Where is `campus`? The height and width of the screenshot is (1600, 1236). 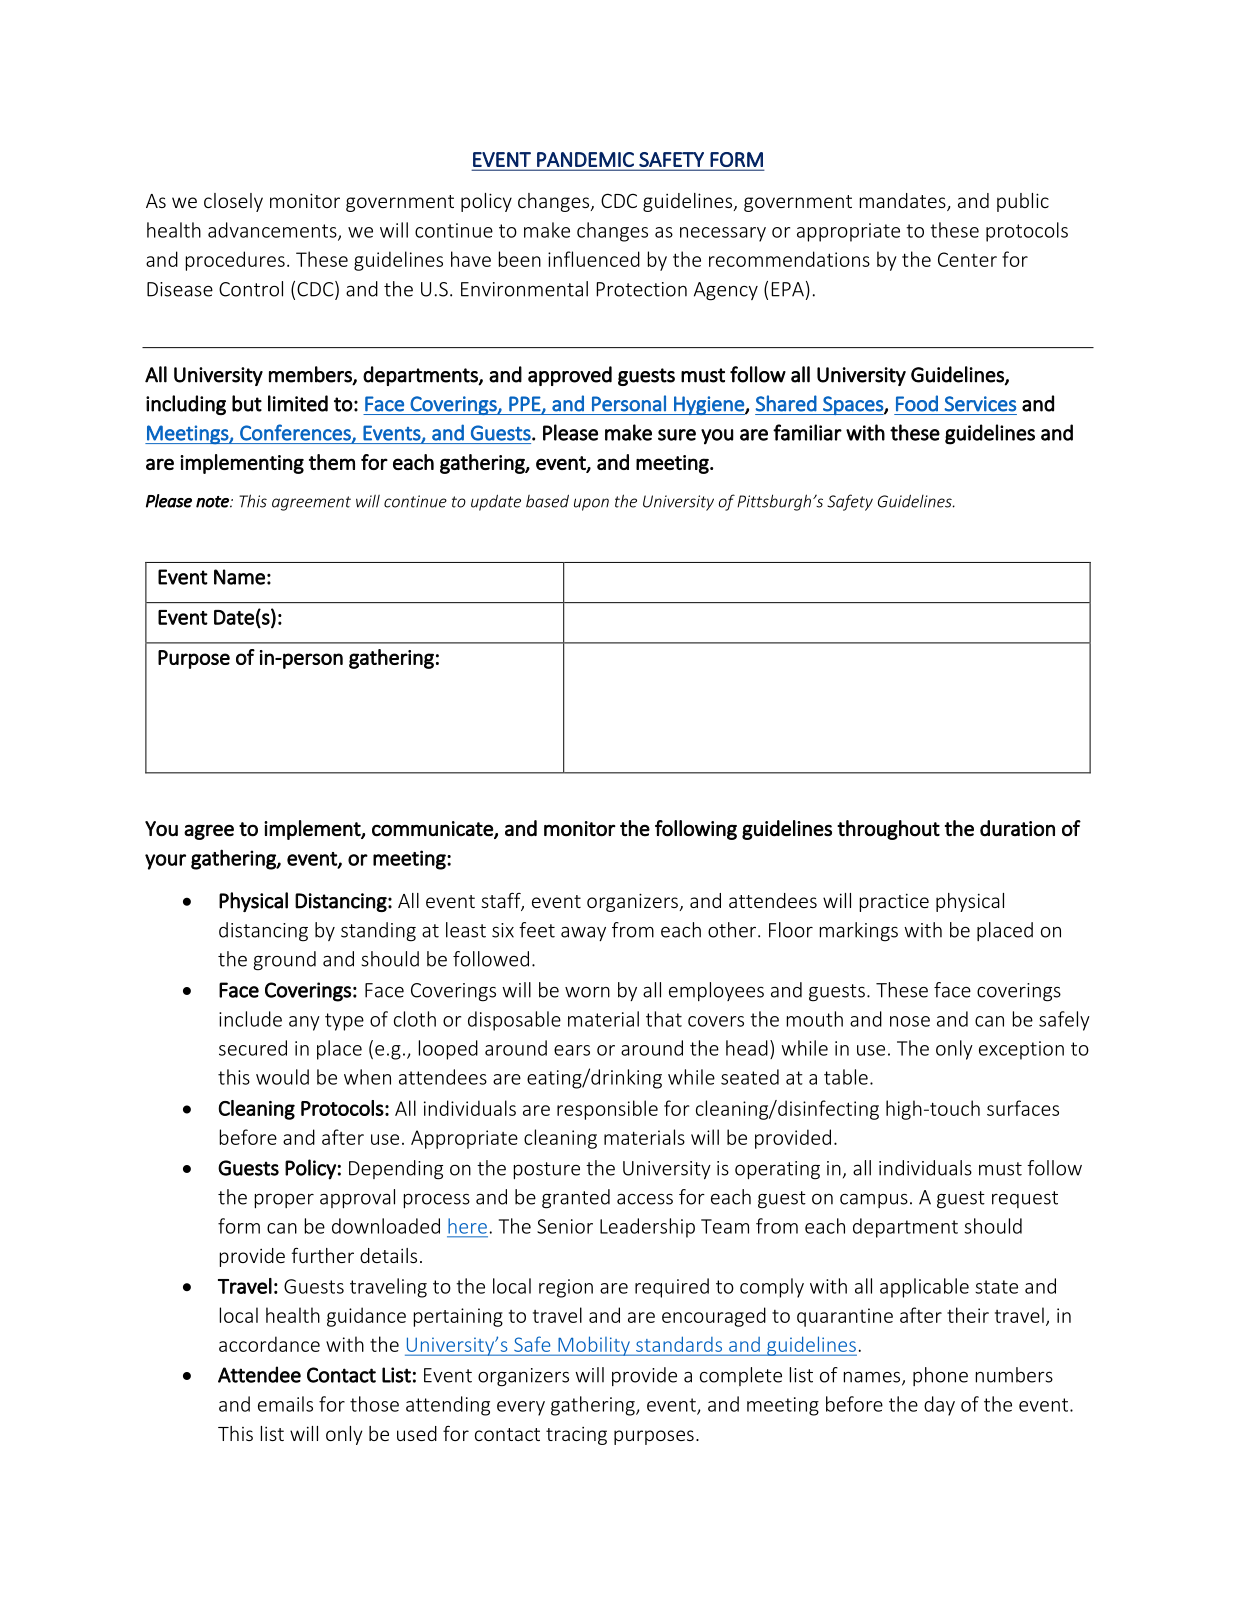
campus is located at coordinates (874, 1201).
